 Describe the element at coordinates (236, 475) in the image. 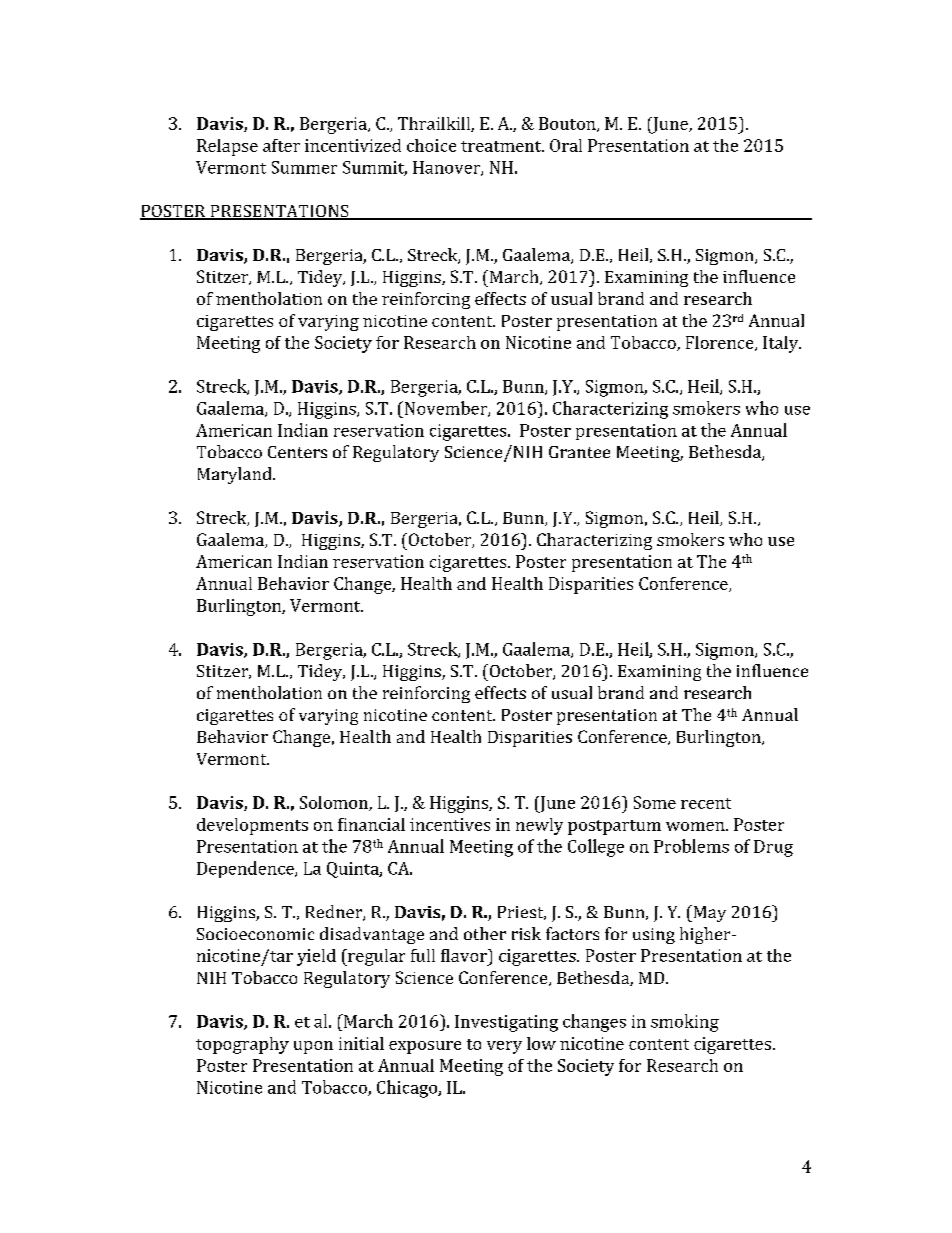

I see `Maryland` at that location.
